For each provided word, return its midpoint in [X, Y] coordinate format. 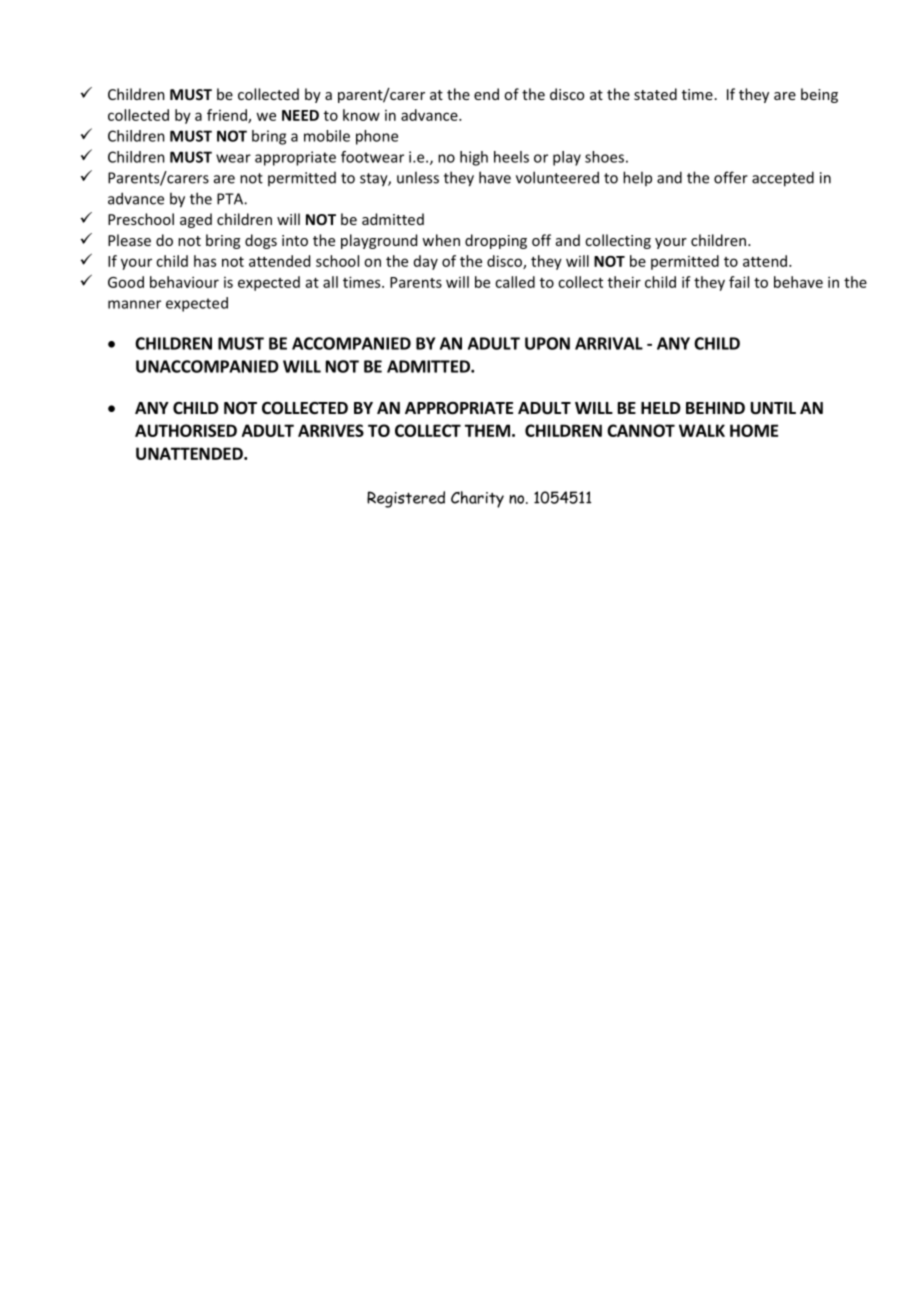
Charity [477, 499]
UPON [547, 343]
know [361, 115]
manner [134, 304]
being [819, 95]
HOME [754, 430]
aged [196, 220]
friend [228, 116]
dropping [496, 241]
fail [739, 282]
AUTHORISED [186, 430]
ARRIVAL [609, 343]
